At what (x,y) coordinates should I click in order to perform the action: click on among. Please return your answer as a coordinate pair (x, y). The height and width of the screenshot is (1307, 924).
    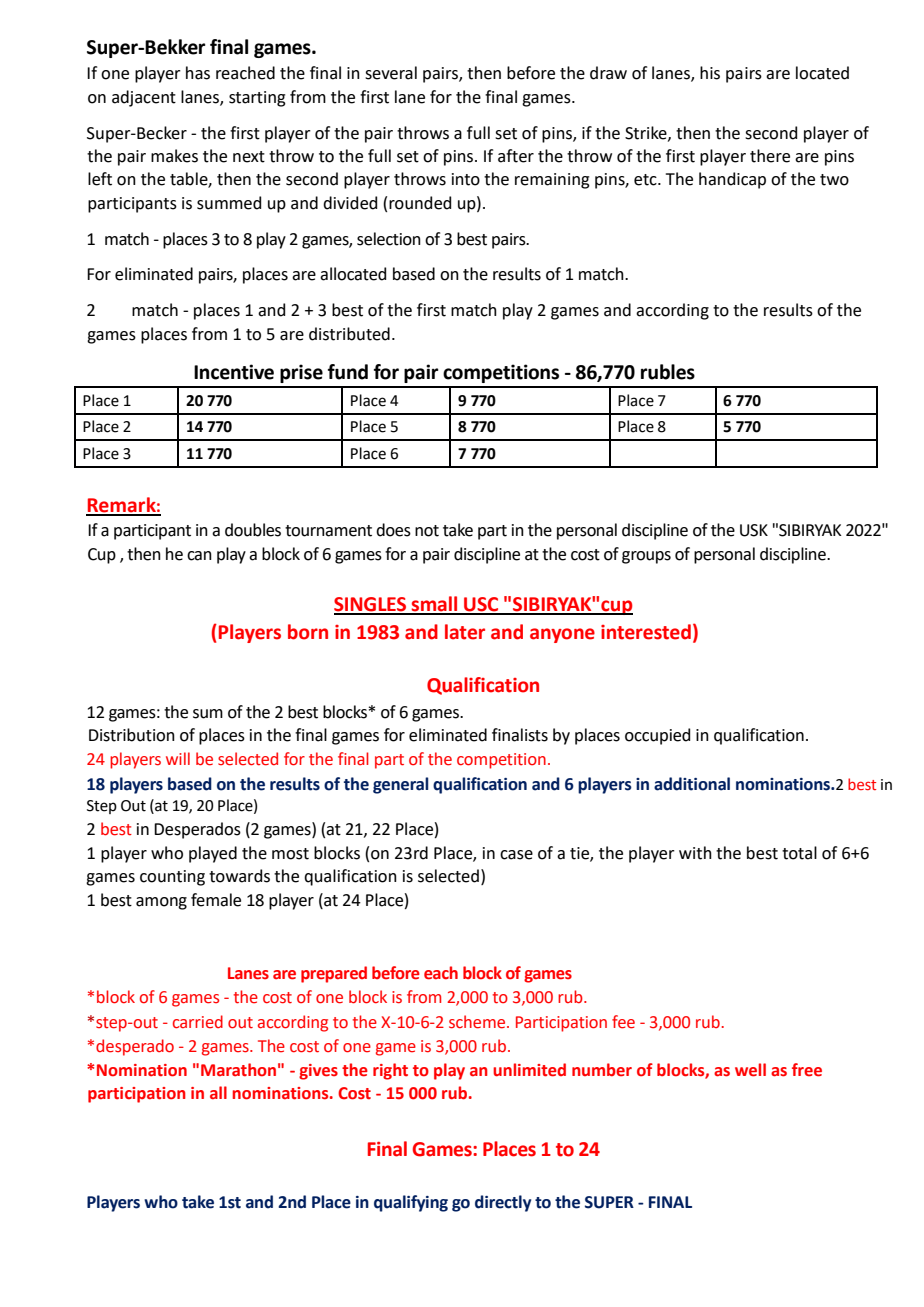
    Looking at the image, I should click on (161, 903).
